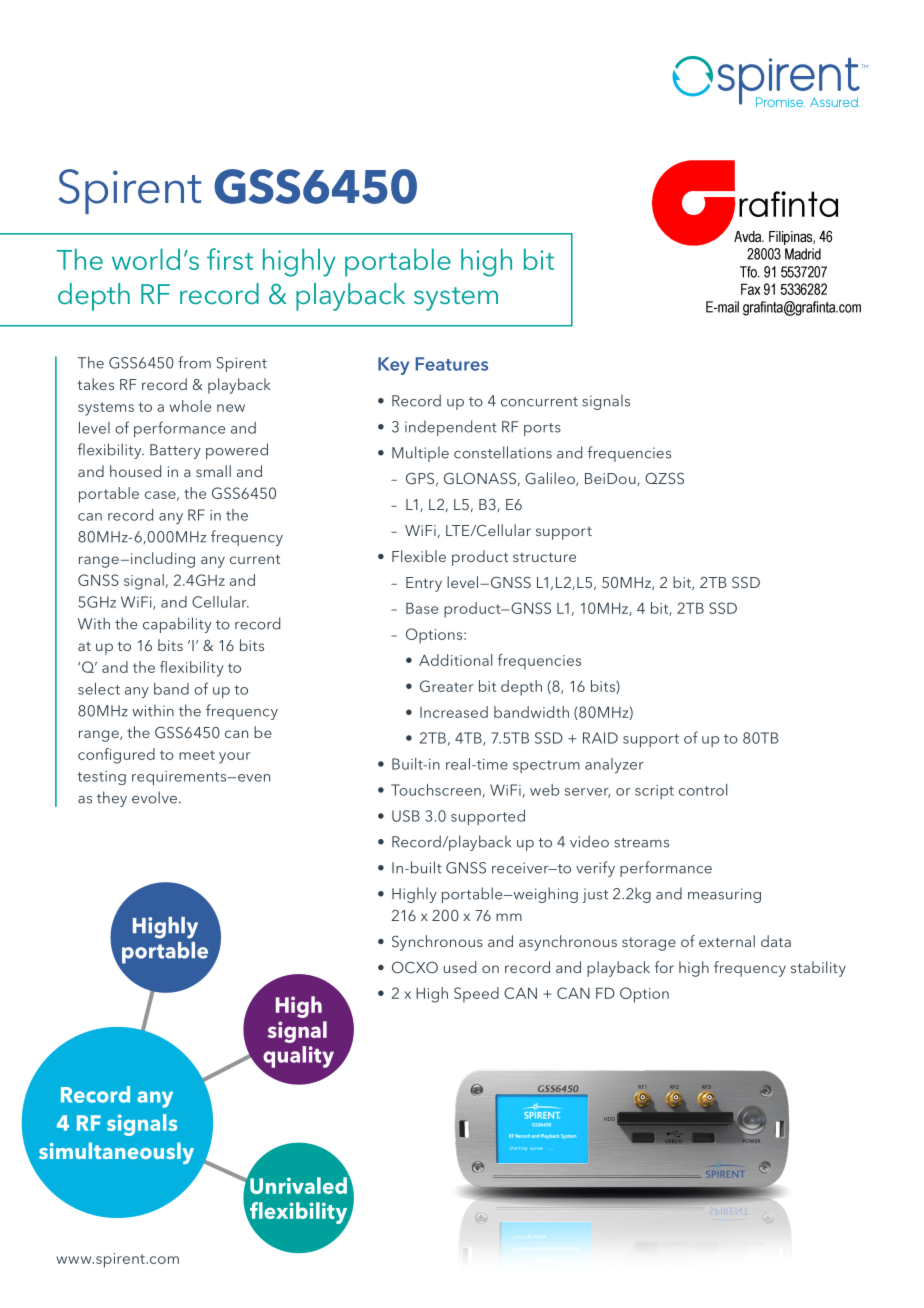 This screenshot has height=1308, width=924. Describe the element at coordinates (480, 478) in the screenshot. I see `GLONASS` at that location.
